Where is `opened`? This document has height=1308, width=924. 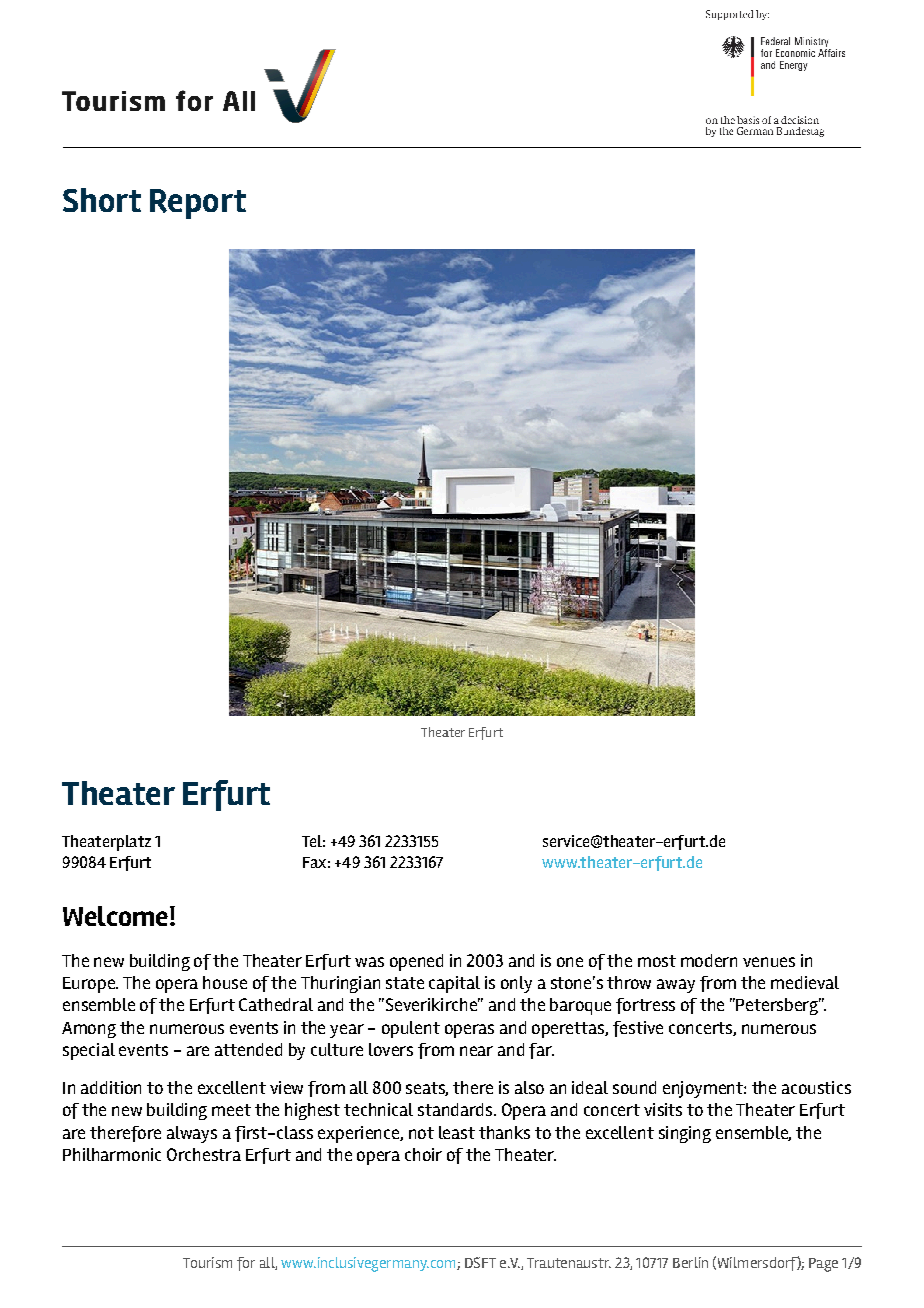 opened is located at coordinates (416, 962).
